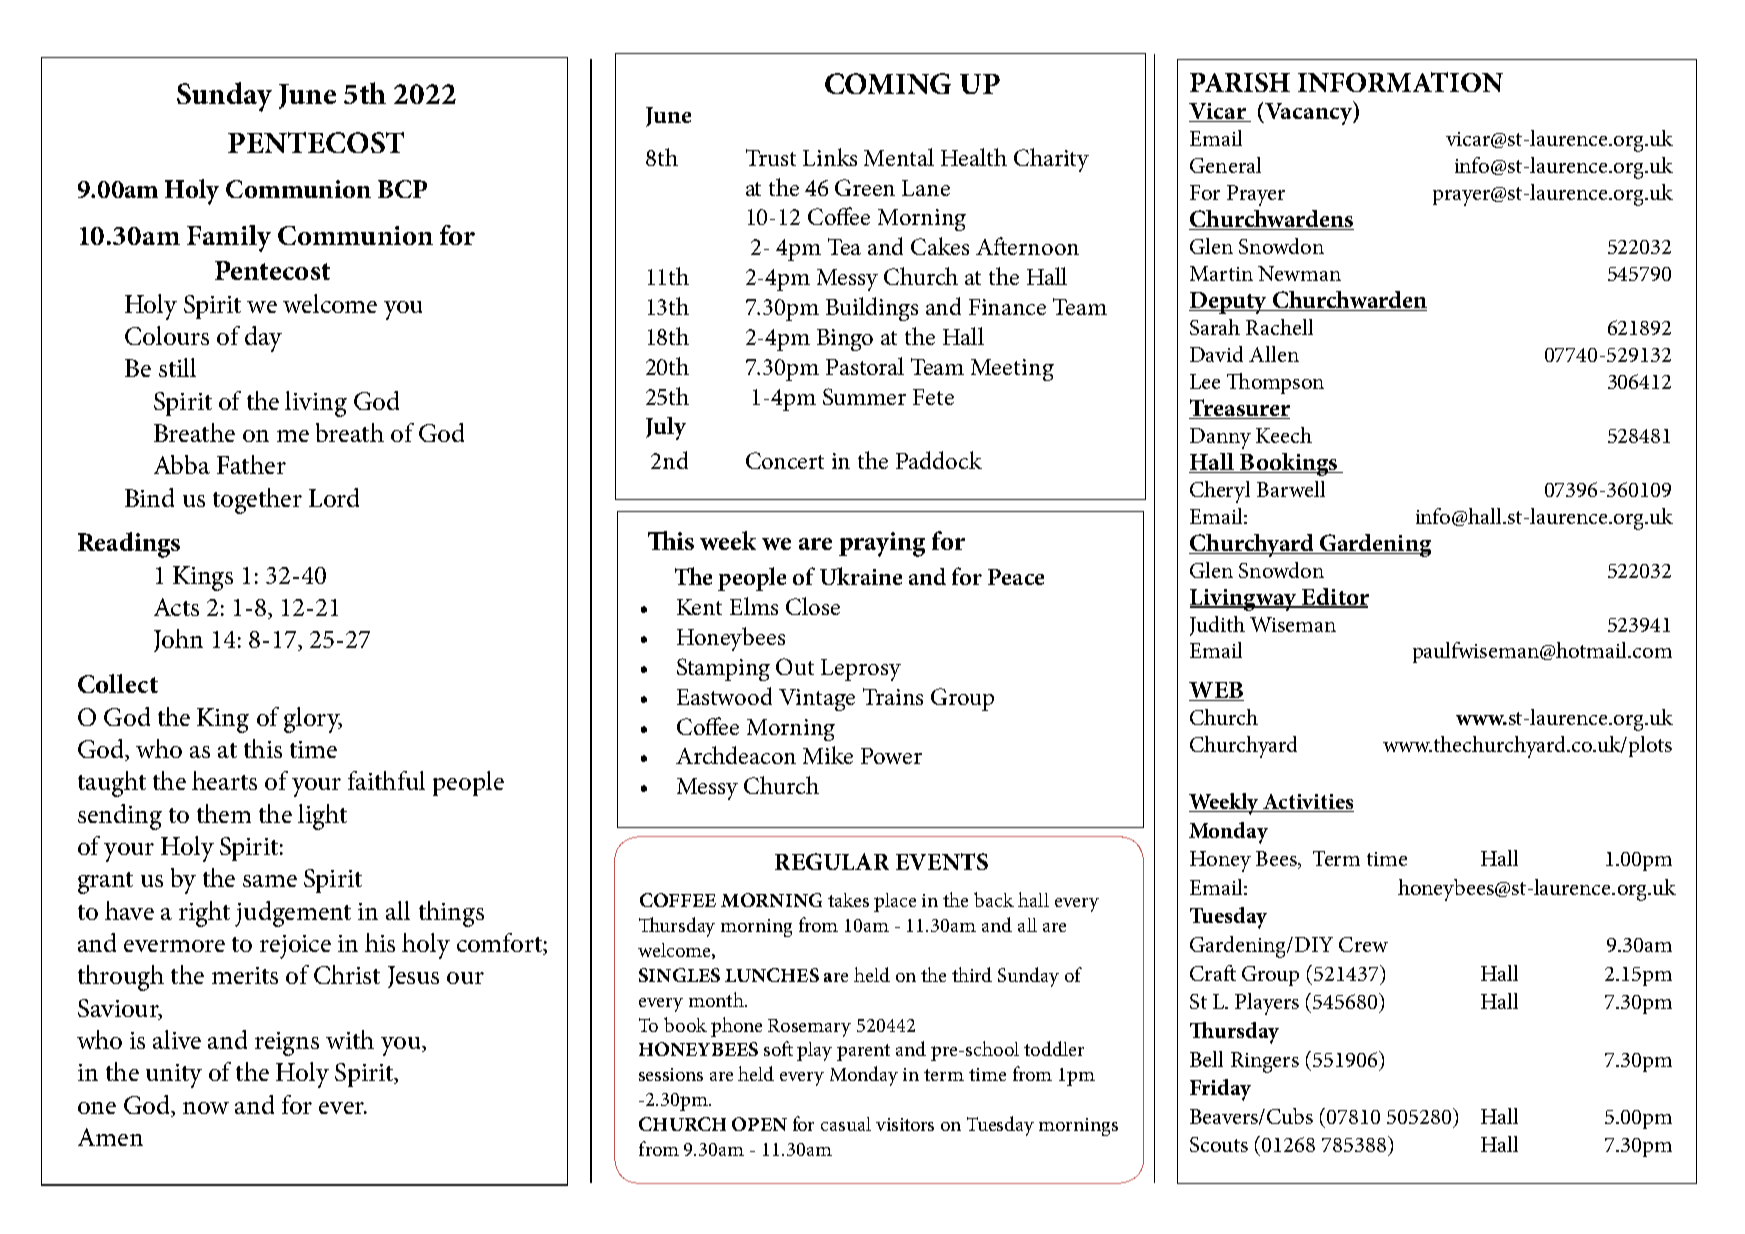 The width and height of the page is (1745, 1234). I want to click on BCP, so click(402, 189).
